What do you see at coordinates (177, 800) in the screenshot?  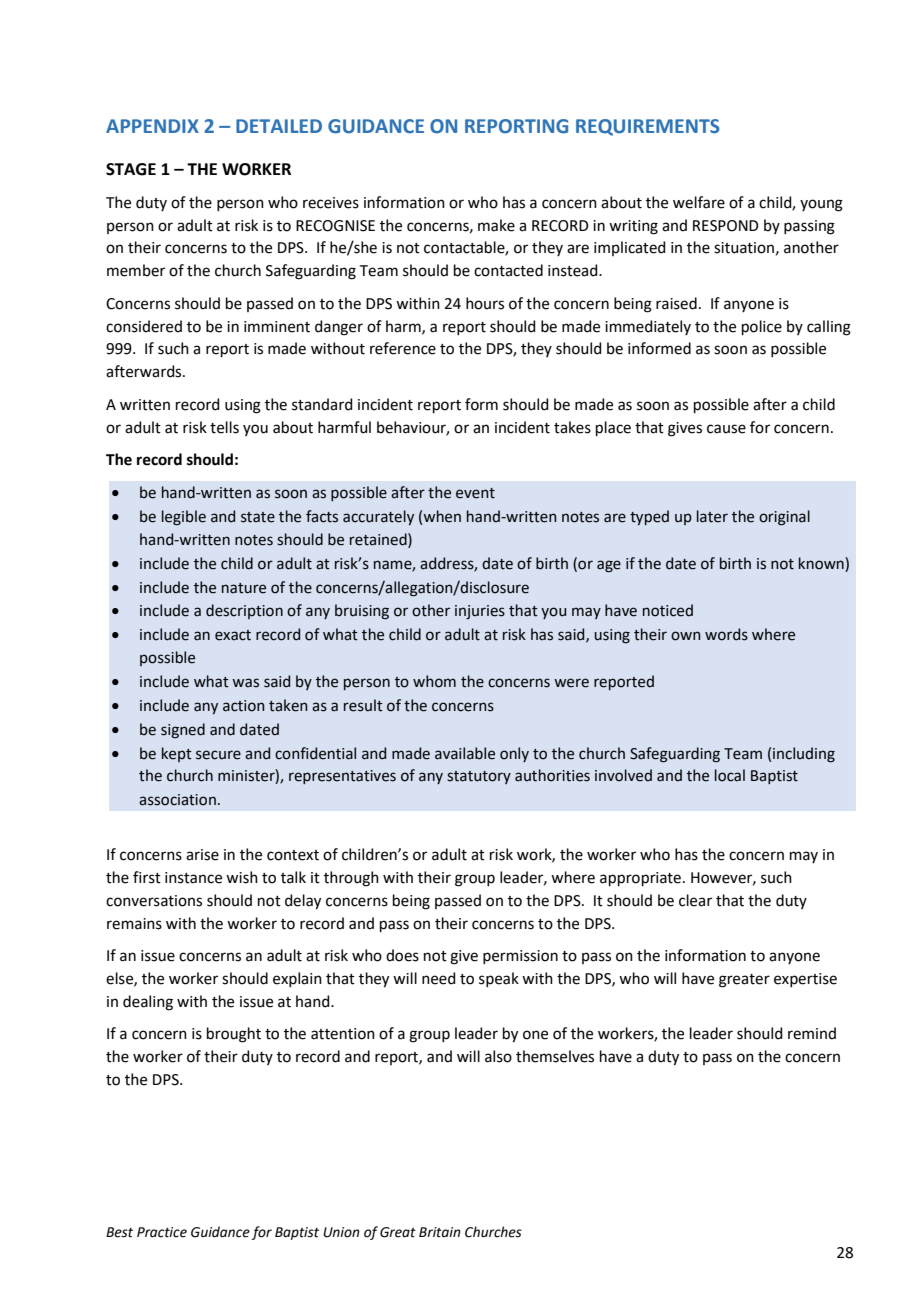 I see `association` at bounding box center [177, 800].
